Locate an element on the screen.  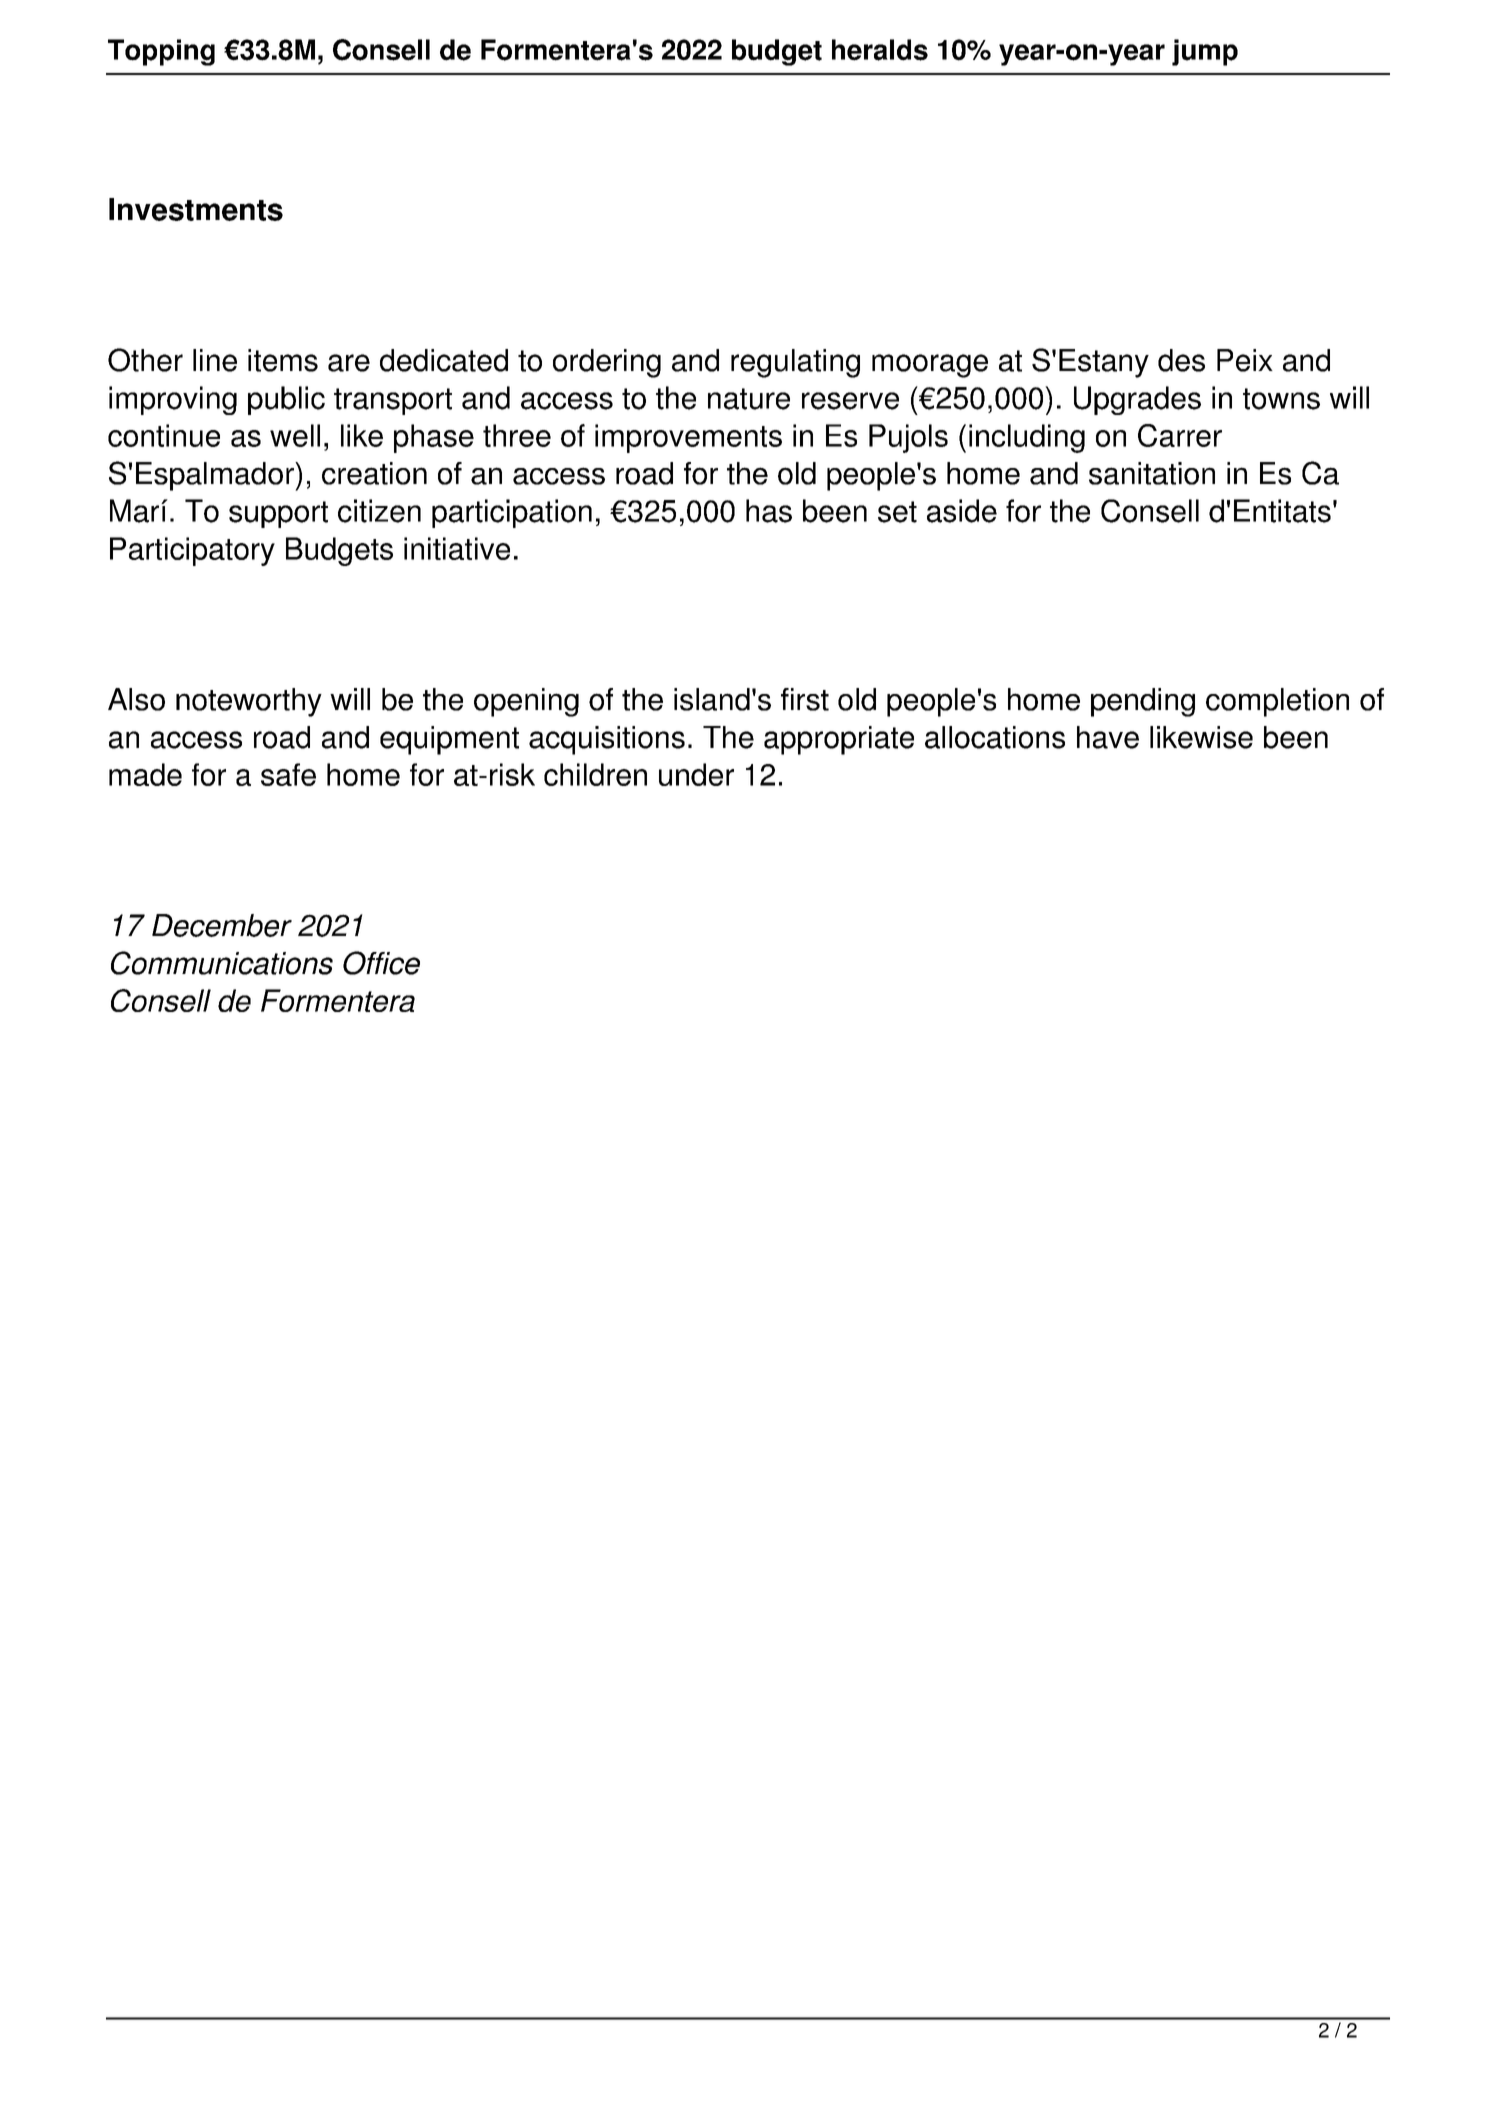
Topping is located at coordinates (161, 52).
